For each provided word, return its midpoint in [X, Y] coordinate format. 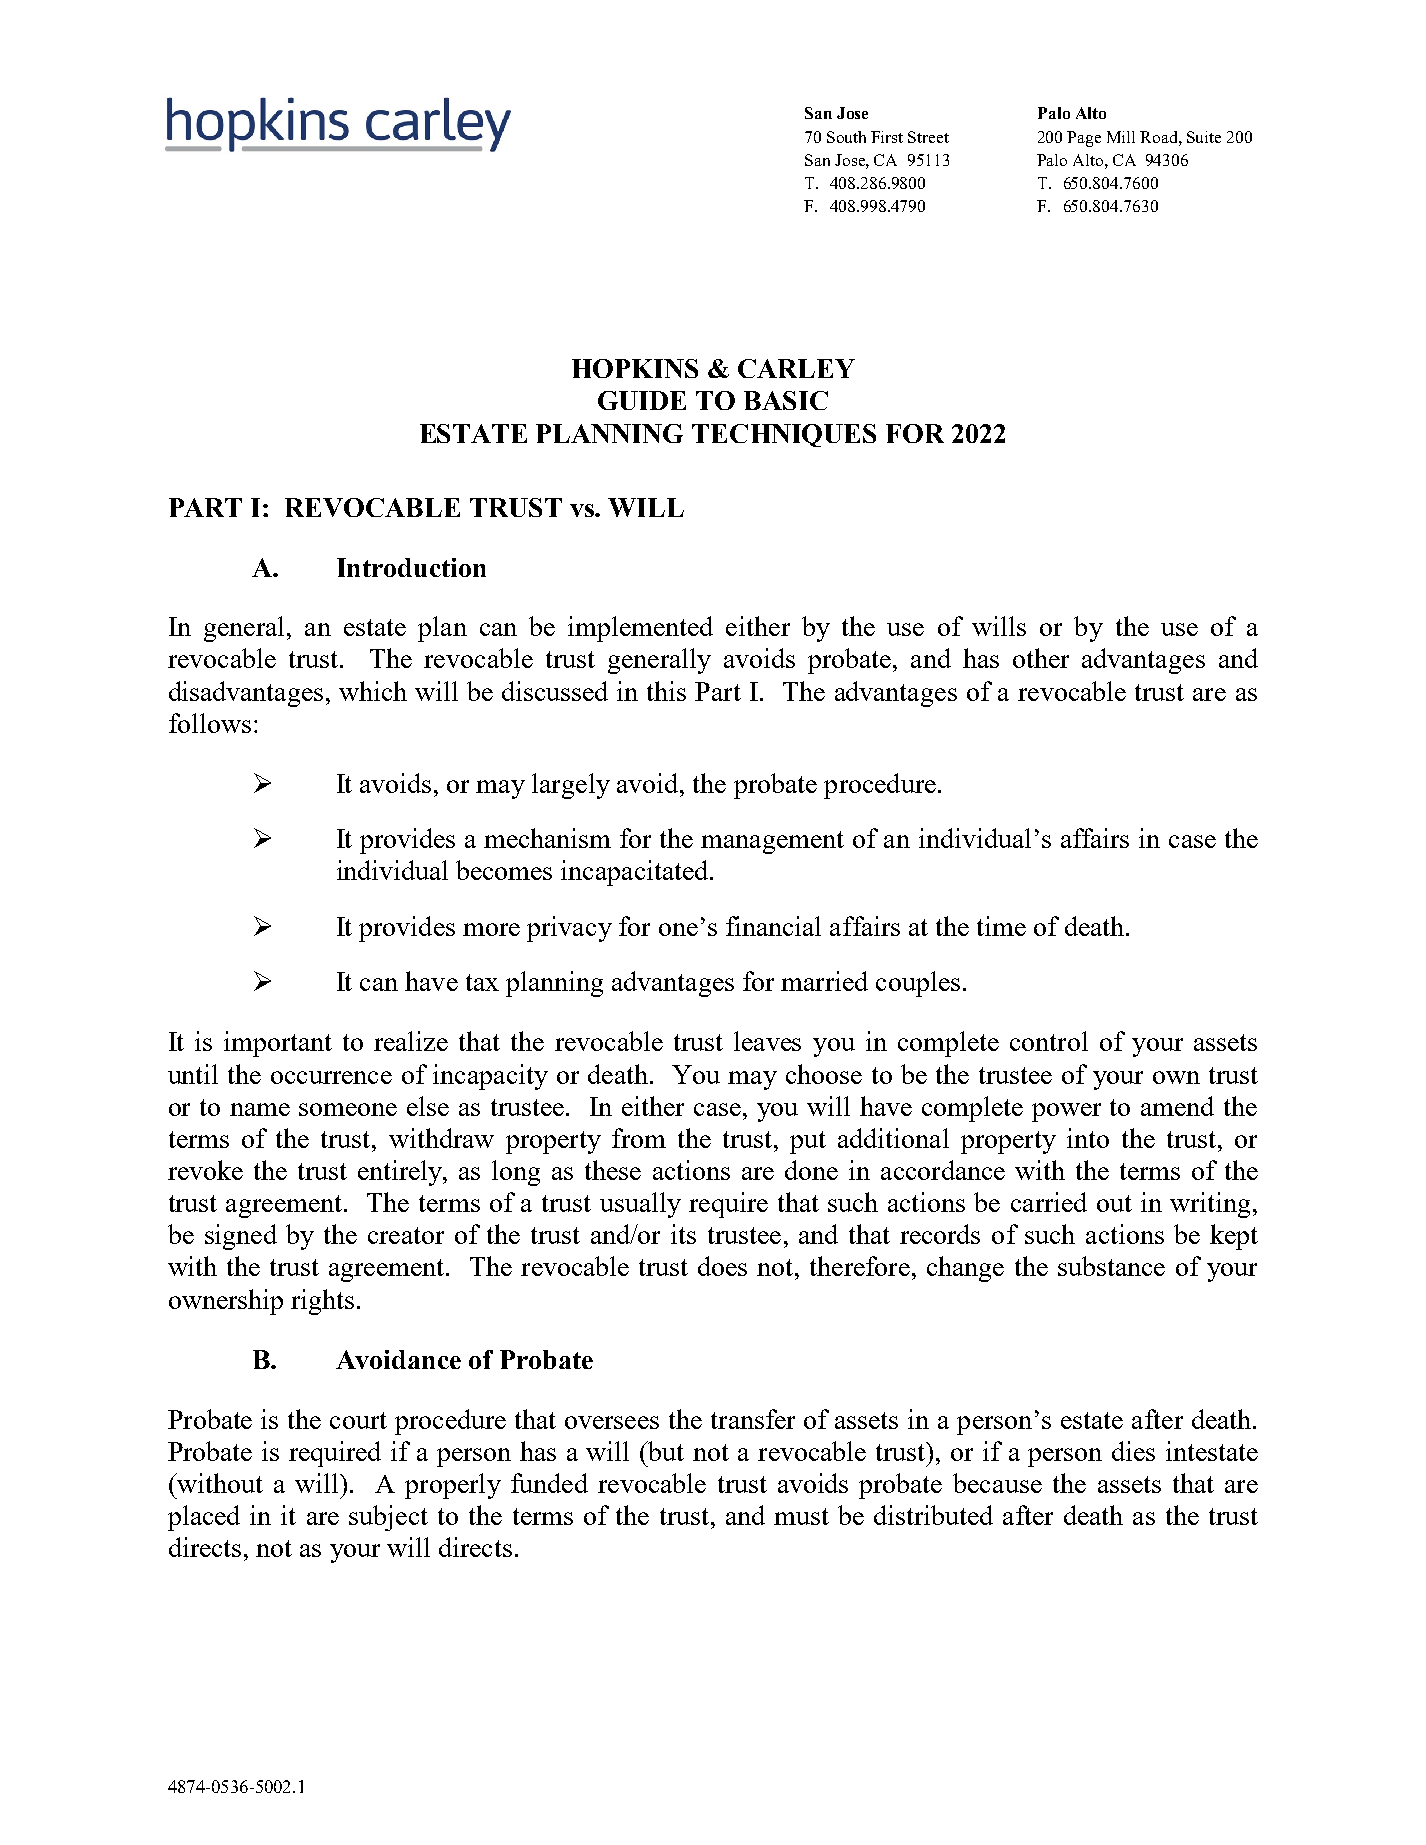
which [373, 691]
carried [1049, 1202]
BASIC [786, 400]
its [683, 1234]
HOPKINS [635, 368]
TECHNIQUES [784, 435]
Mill [1121, 137]
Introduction [411, 567]
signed [241, 1237]
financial [773, 926]
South [846, 137]
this [666, 691]
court [358, 1420]
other [1041, 658]
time [1001, 926]
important [278, 1044]
